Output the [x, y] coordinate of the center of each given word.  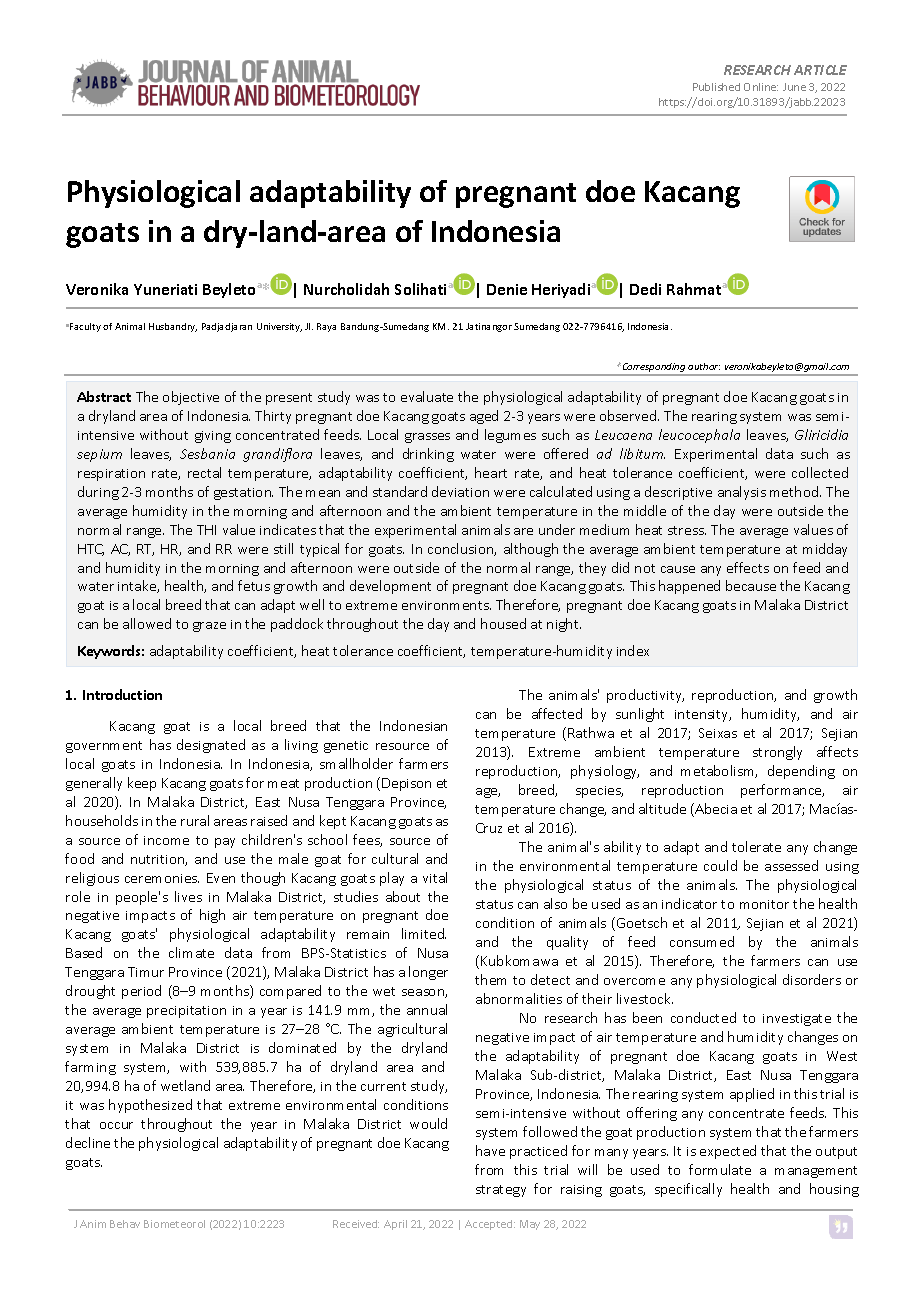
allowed [147, 623]
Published [716, 87]
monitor [764, 904]
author [704, 366]
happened [689, 587]
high [212, 916]
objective [191, 398]
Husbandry [173, 327]
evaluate [427, 396]
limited [424, 933]
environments [446, 605]
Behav [125, 1224]
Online [761, 87]
